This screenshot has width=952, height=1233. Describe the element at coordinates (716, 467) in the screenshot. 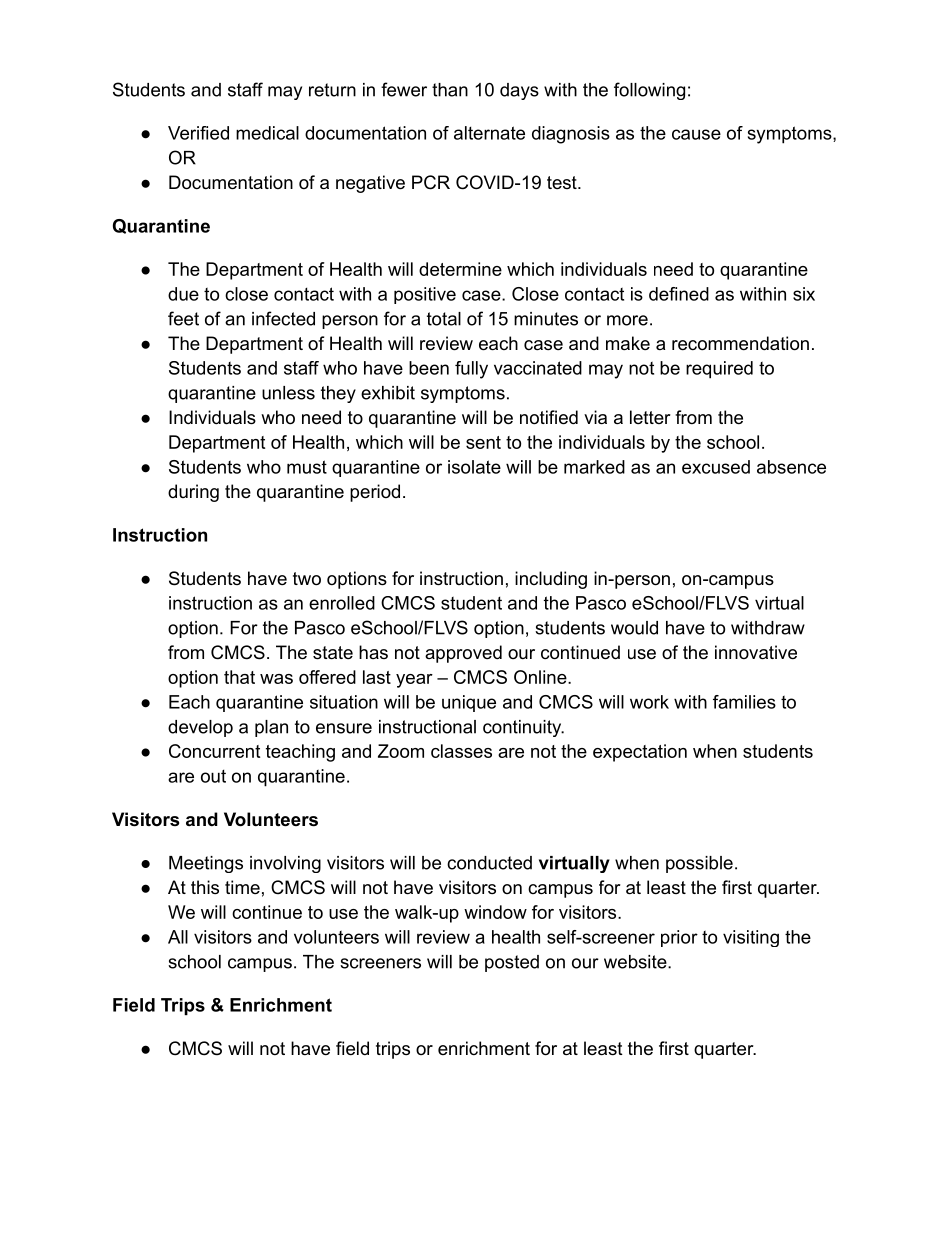

I see `excused` at that location.
